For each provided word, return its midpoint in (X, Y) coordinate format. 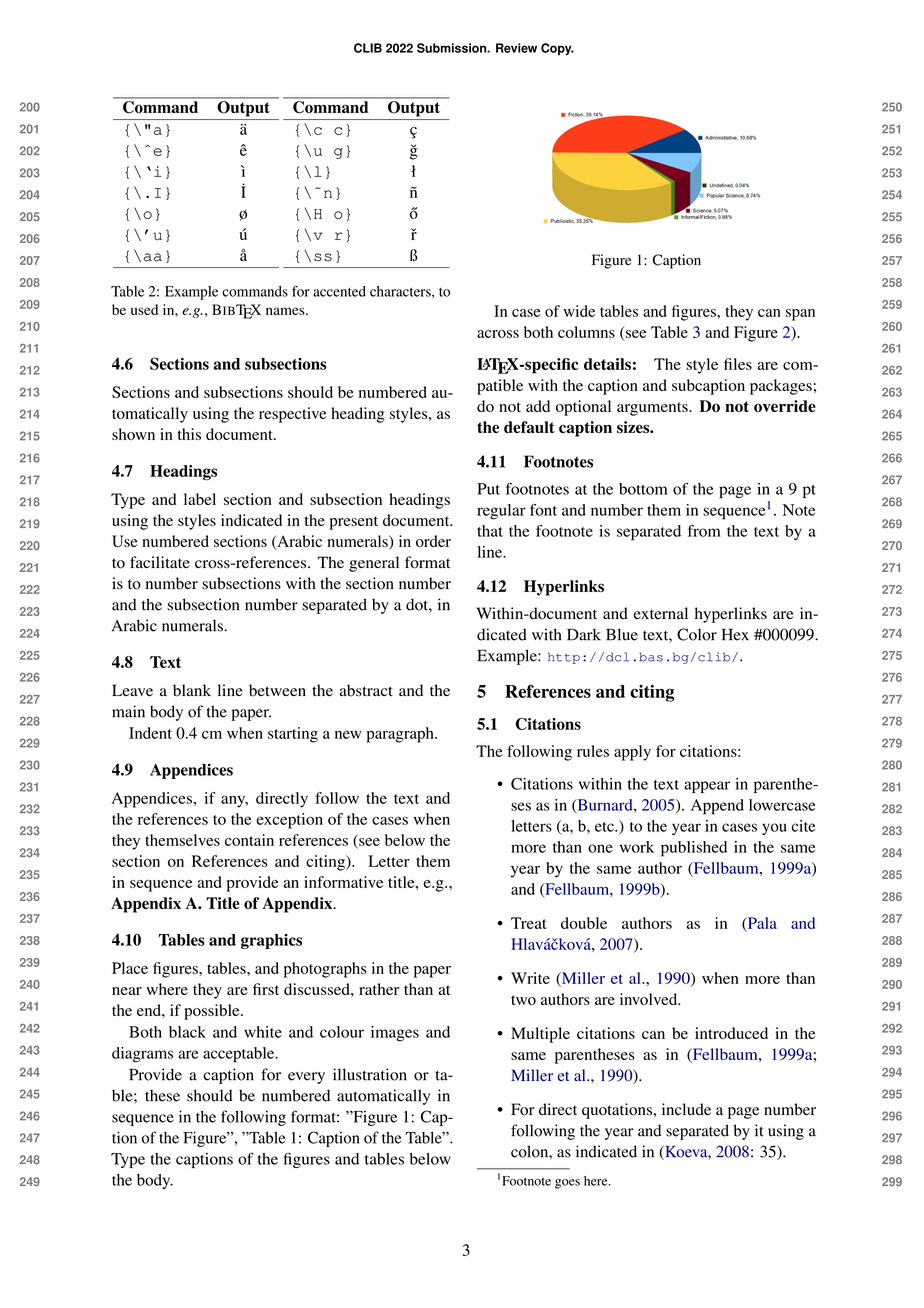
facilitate (160, 562)
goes (567, 1184)
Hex (735, 635)
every (306, 1078)
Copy (557, 49)
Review (516, 48)
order (433, 541)
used (144, 309)
